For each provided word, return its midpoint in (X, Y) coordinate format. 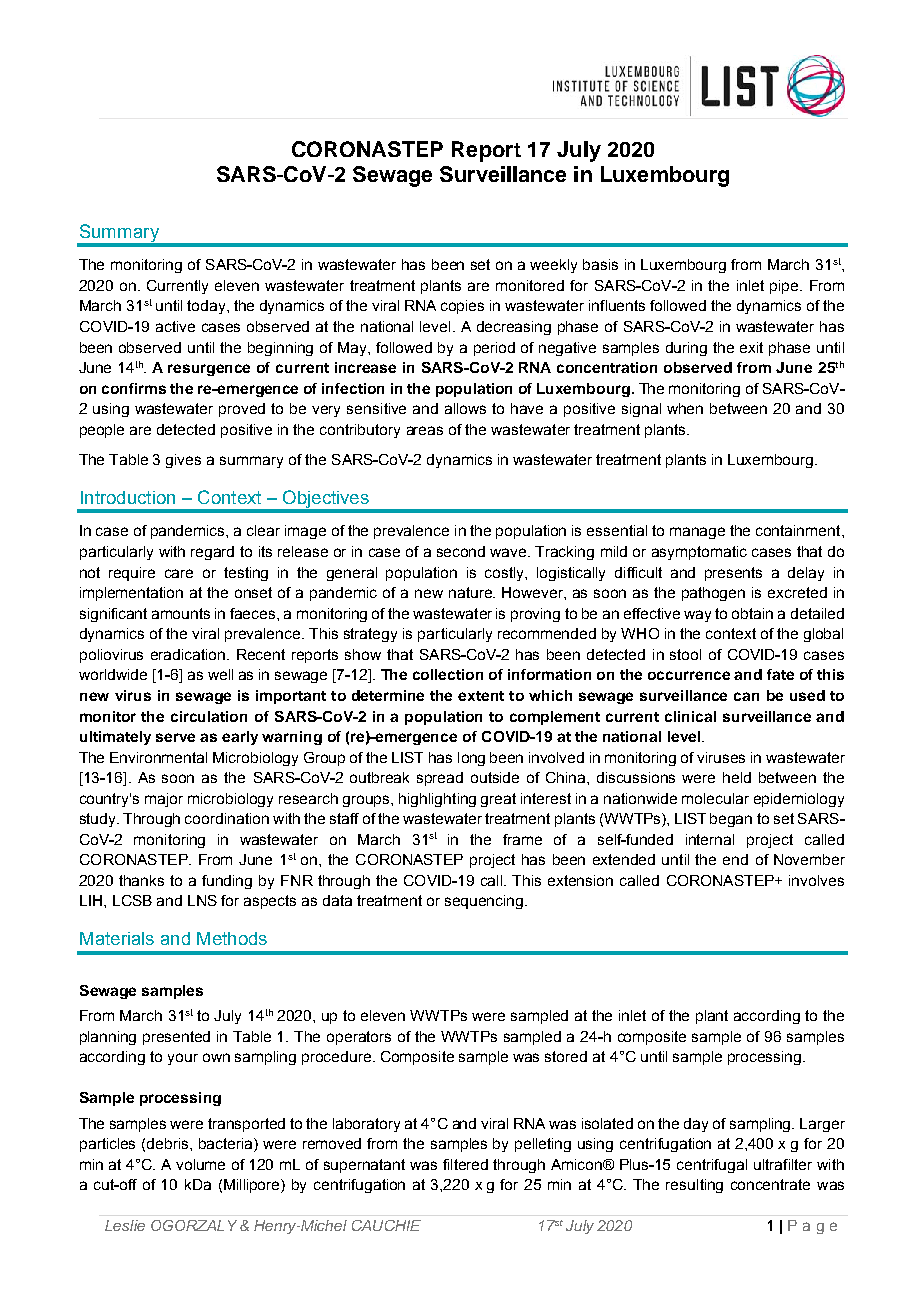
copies (462, 307)
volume (200, 1164)
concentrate (770, 1184)
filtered (465, 1164)
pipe (785, 287)
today (207, 307)
